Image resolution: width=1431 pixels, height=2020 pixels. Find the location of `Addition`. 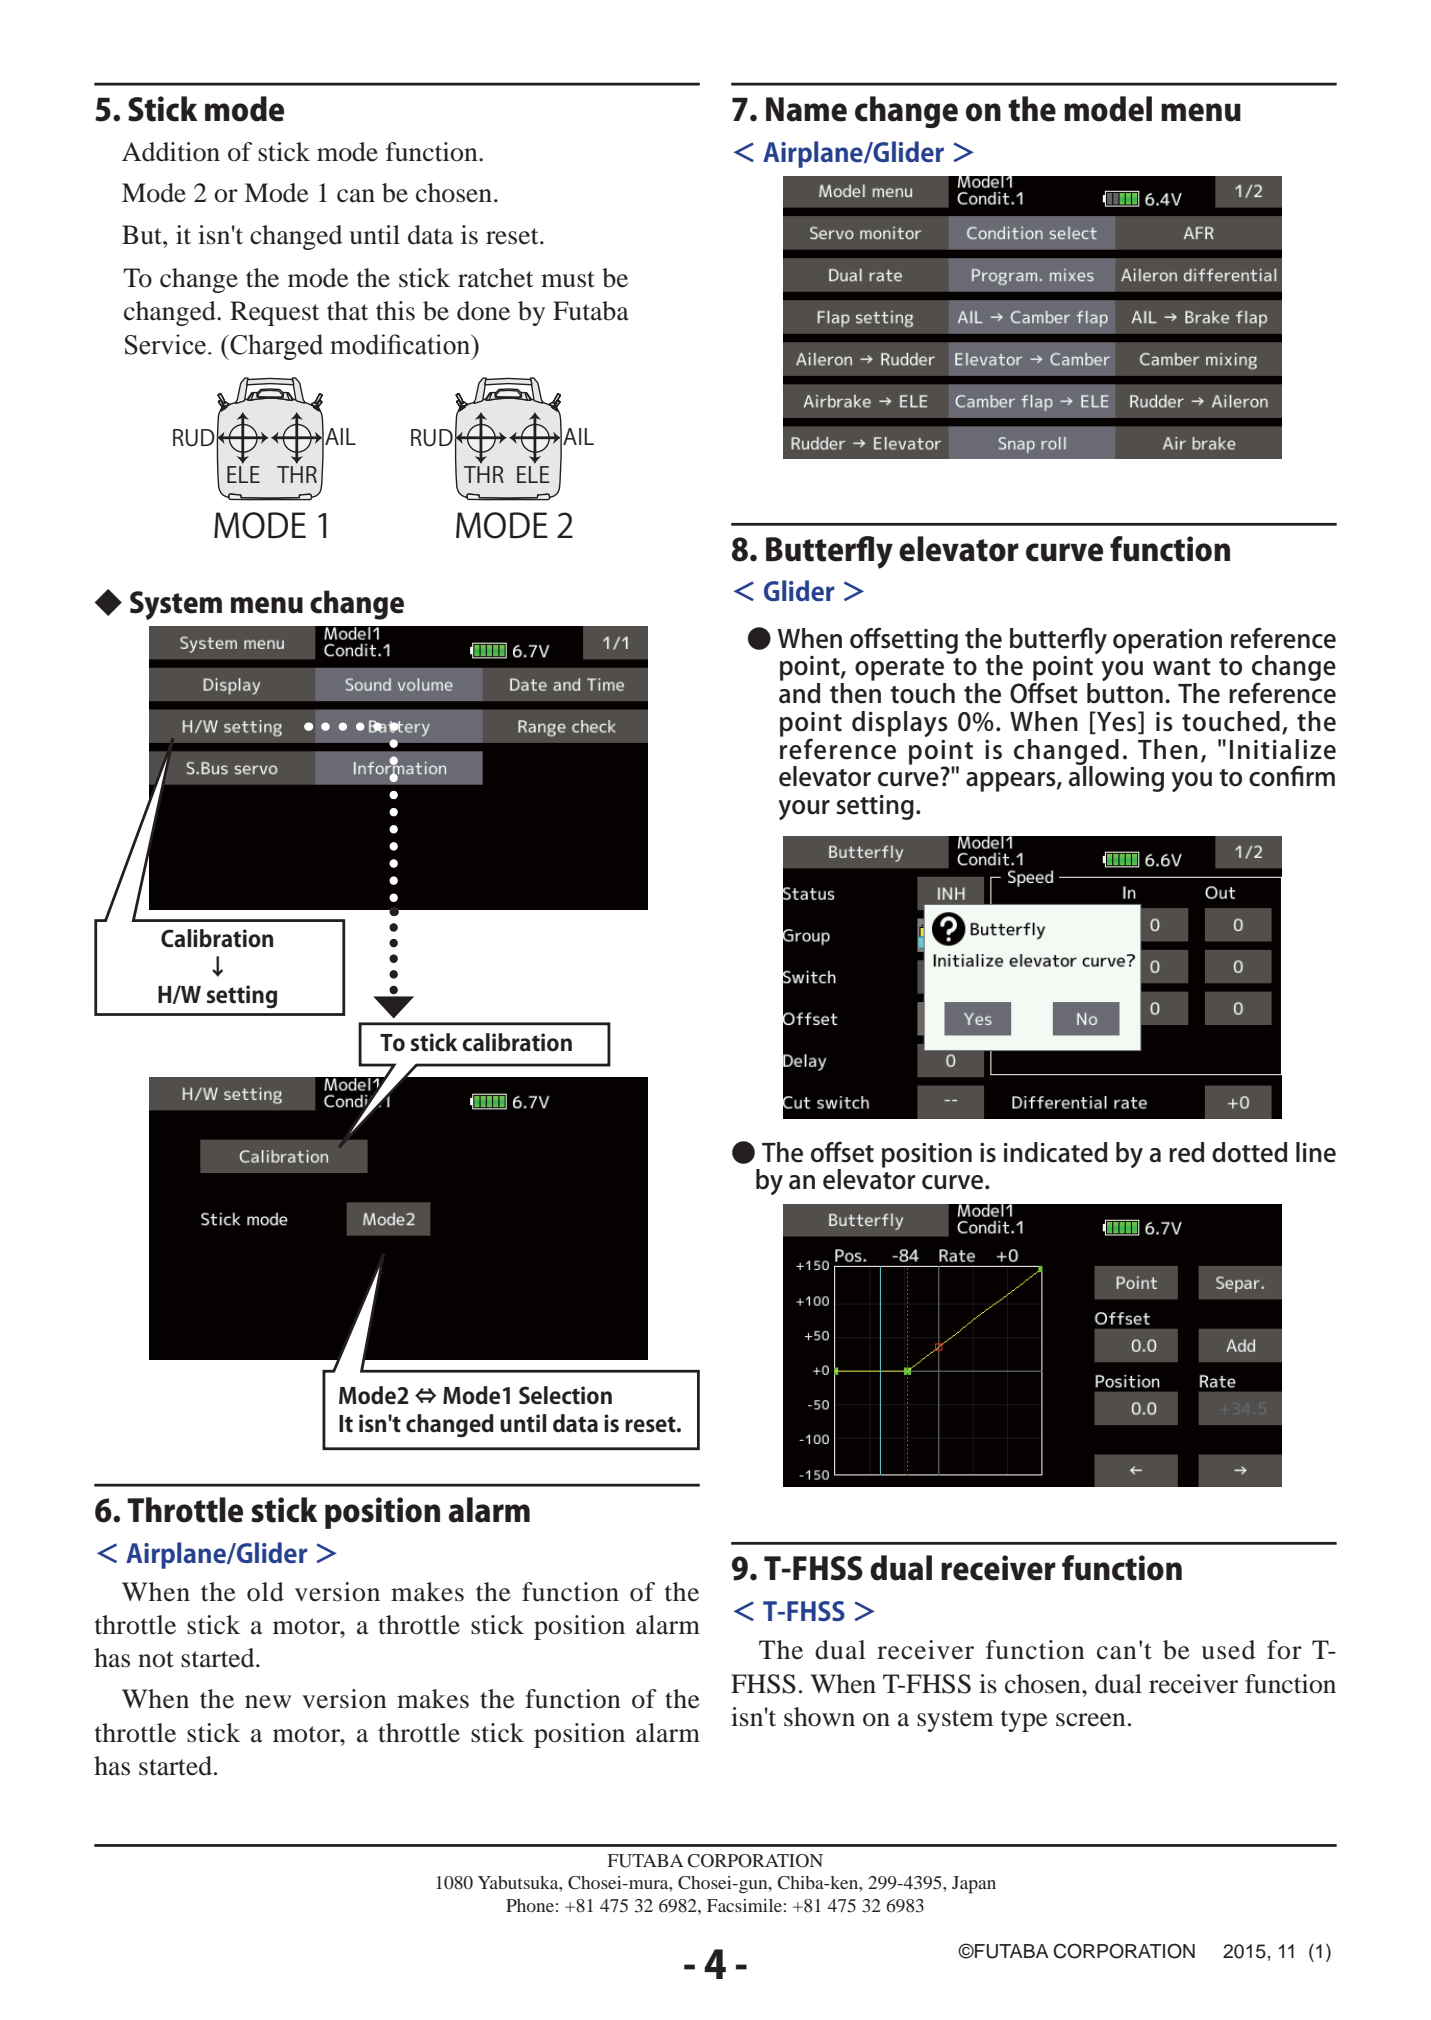

Addition is located at coordinates (171, 152).
